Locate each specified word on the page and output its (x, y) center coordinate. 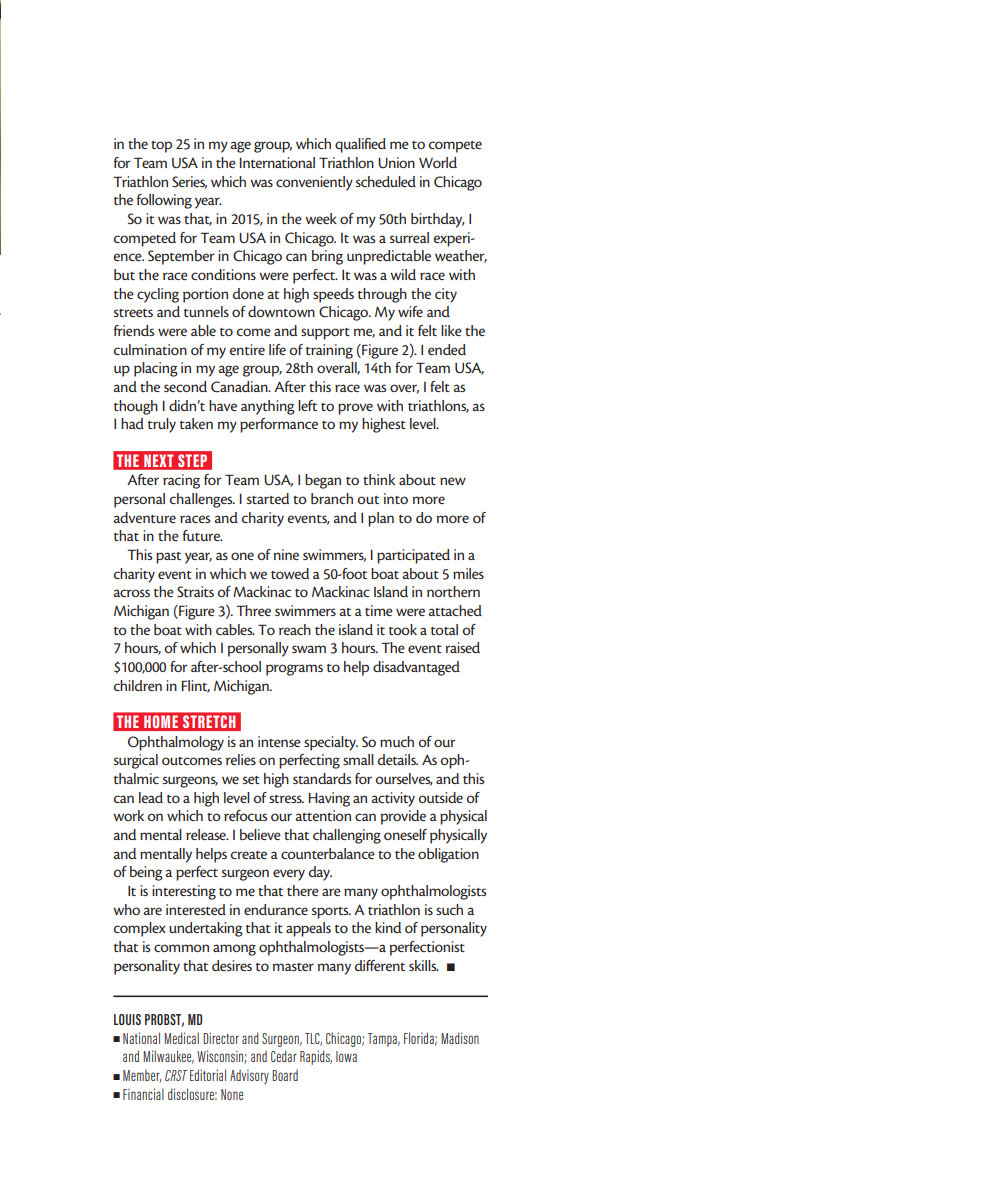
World (438, 162)
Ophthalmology (176, 743)
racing (181, 481)
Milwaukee (168, 1057)
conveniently (314, 183)
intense (279, 741)
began (323, 481)
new (453, 481)
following (164, 201)
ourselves (404, 779)
